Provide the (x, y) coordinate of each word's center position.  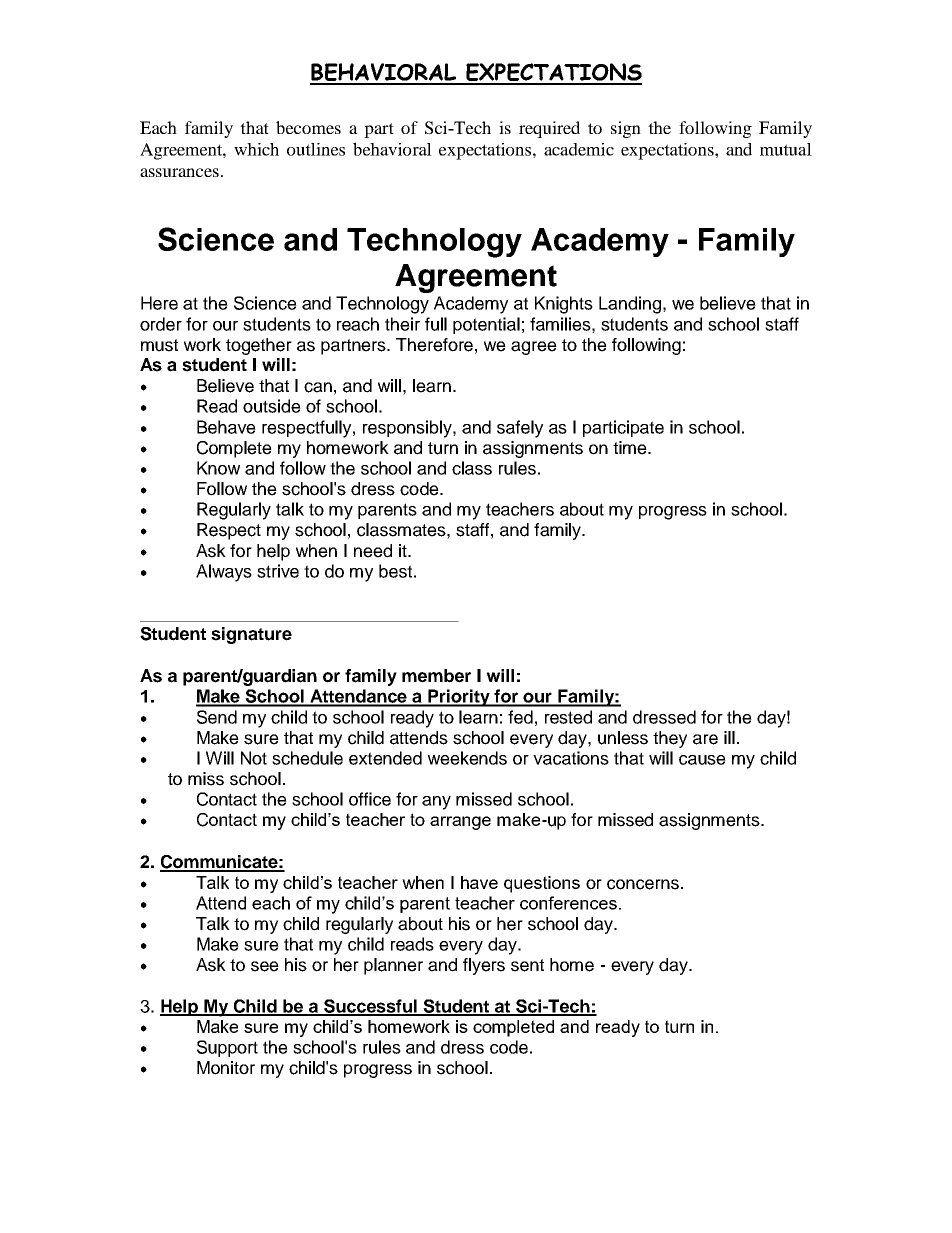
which (256, 149)
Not (254, 758)
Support (227, 1048)
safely (520, 429)
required (549, 129)
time (631, 448)
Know (218, 468)
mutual (786, 149)
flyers (484, 966)
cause (702, 760)
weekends (467, 758)
